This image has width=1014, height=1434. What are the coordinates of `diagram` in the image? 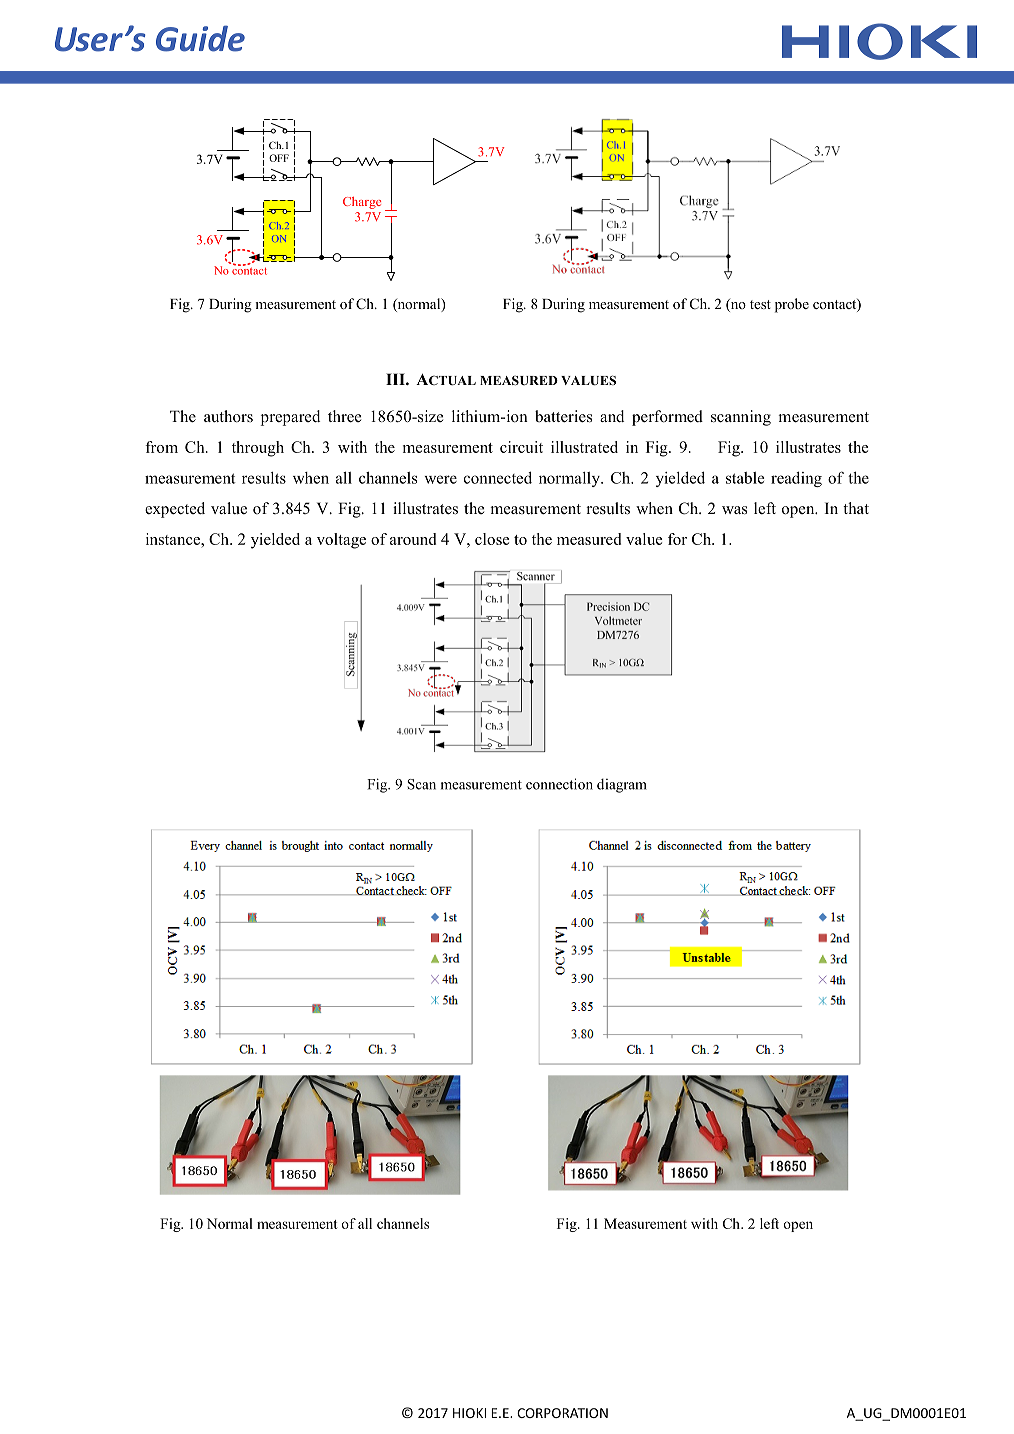 It's located at (622, 785).
